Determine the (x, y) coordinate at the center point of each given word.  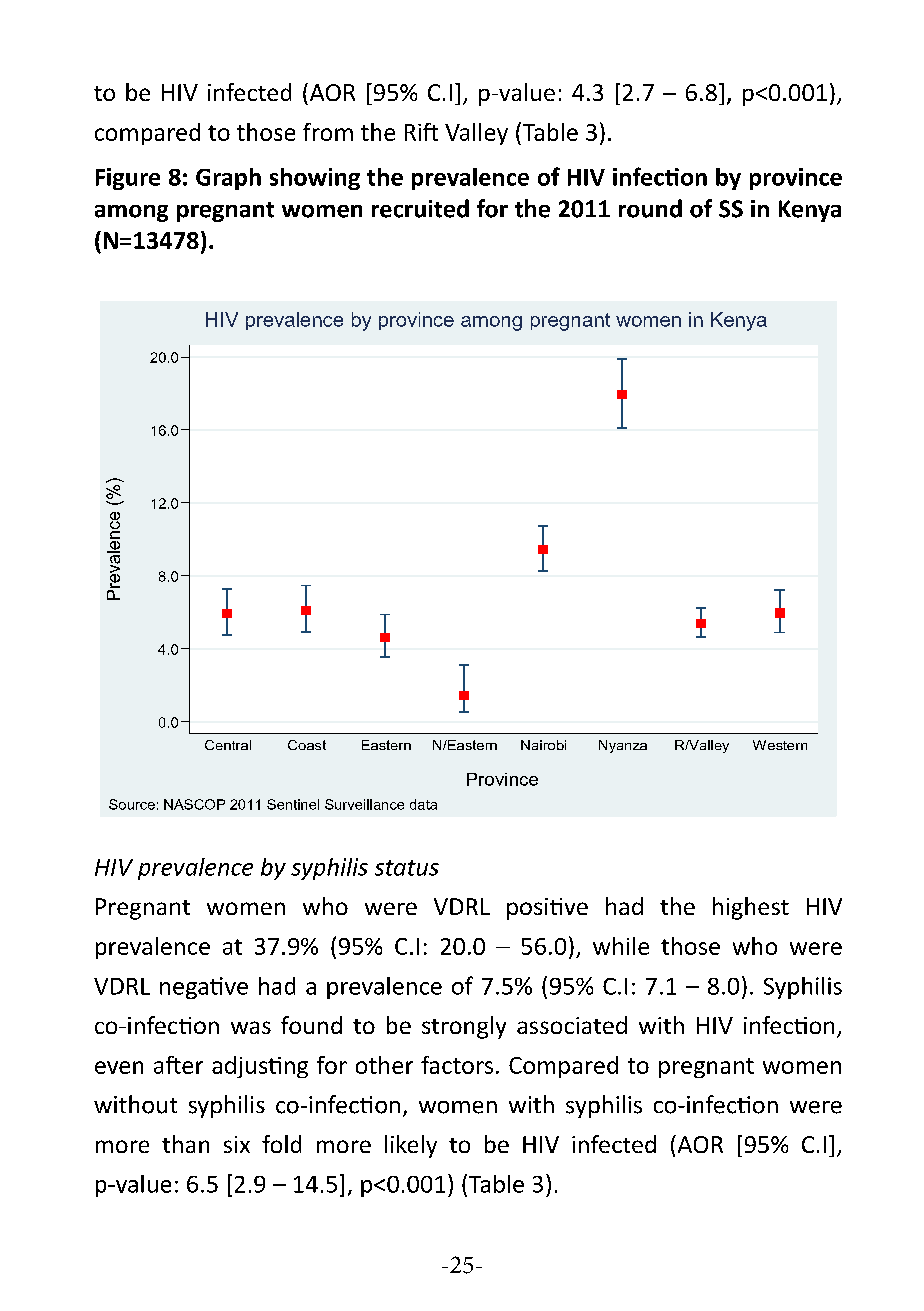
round (650, 208)
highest (751, 908)
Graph (228, 179)
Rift (421, 132)
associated (572, 1025)
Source (132, 804)
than (185, 1144)
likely (411, 1146)
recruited (420, 208)
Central (228, 745)
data (423, 804)
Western (780, 745)
